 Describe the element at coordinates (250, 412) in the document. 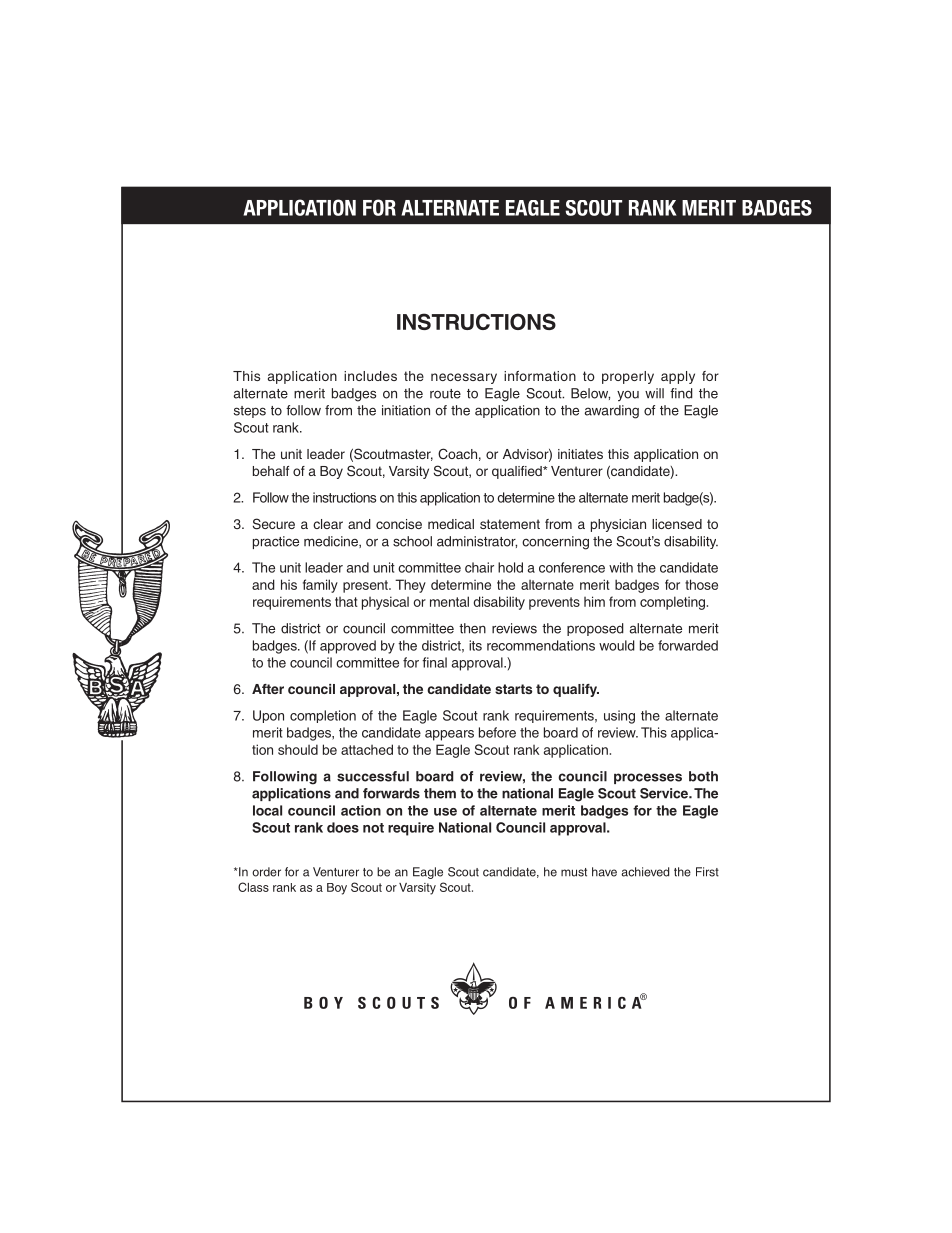

I see `steps` at that location.
